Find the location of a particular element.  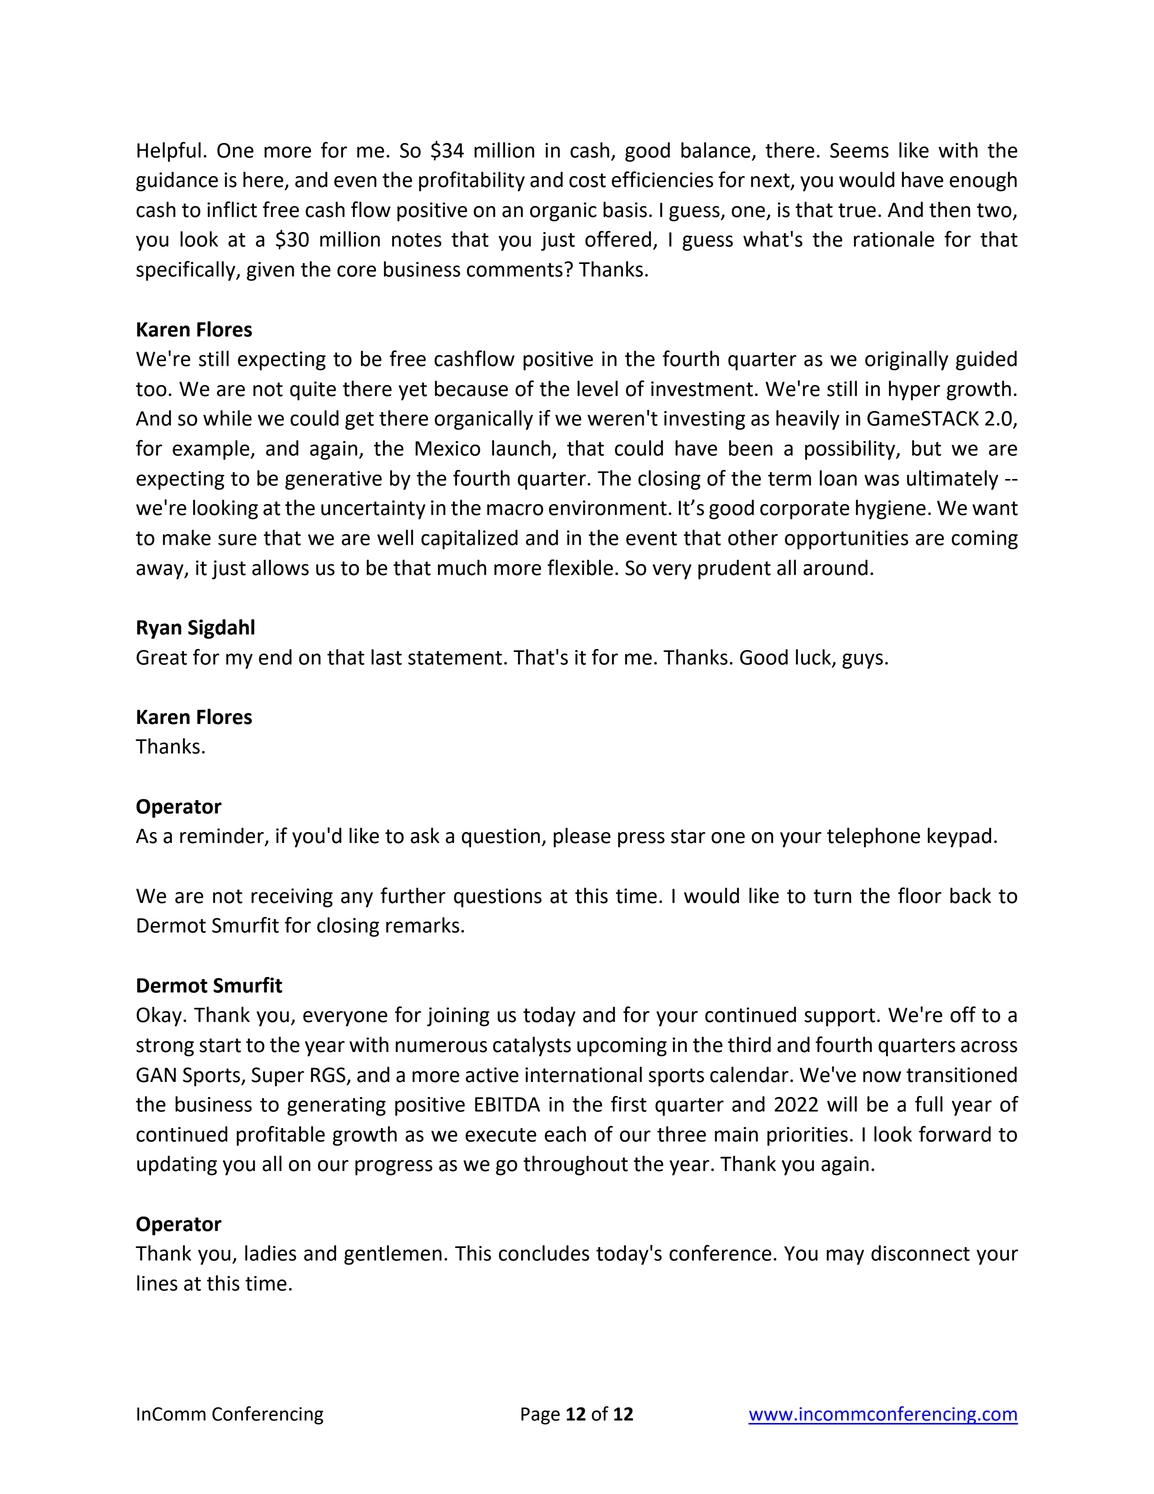

support is located at coordinates (841, 1017).
